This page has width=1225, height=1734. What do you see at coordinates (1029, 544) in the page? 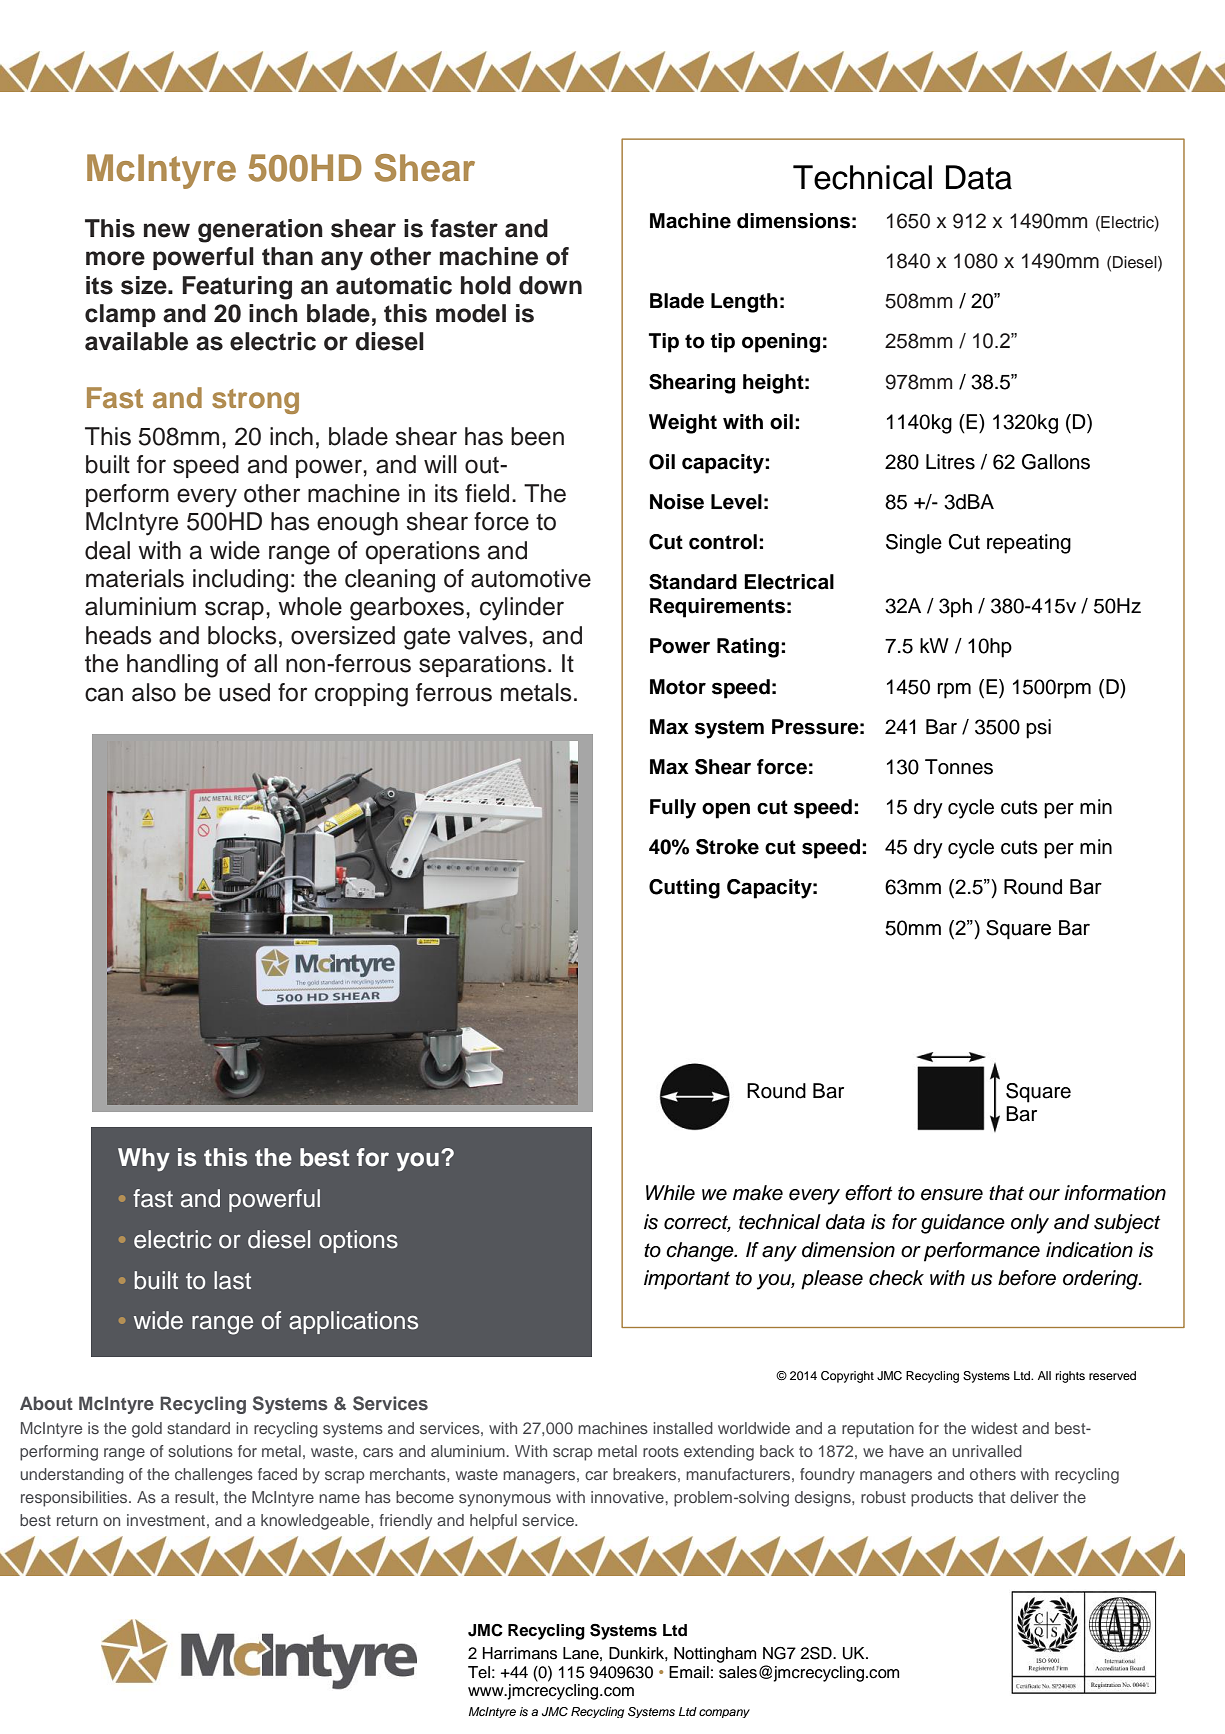
I see `repeating` at bounding box center [1029, 544].
